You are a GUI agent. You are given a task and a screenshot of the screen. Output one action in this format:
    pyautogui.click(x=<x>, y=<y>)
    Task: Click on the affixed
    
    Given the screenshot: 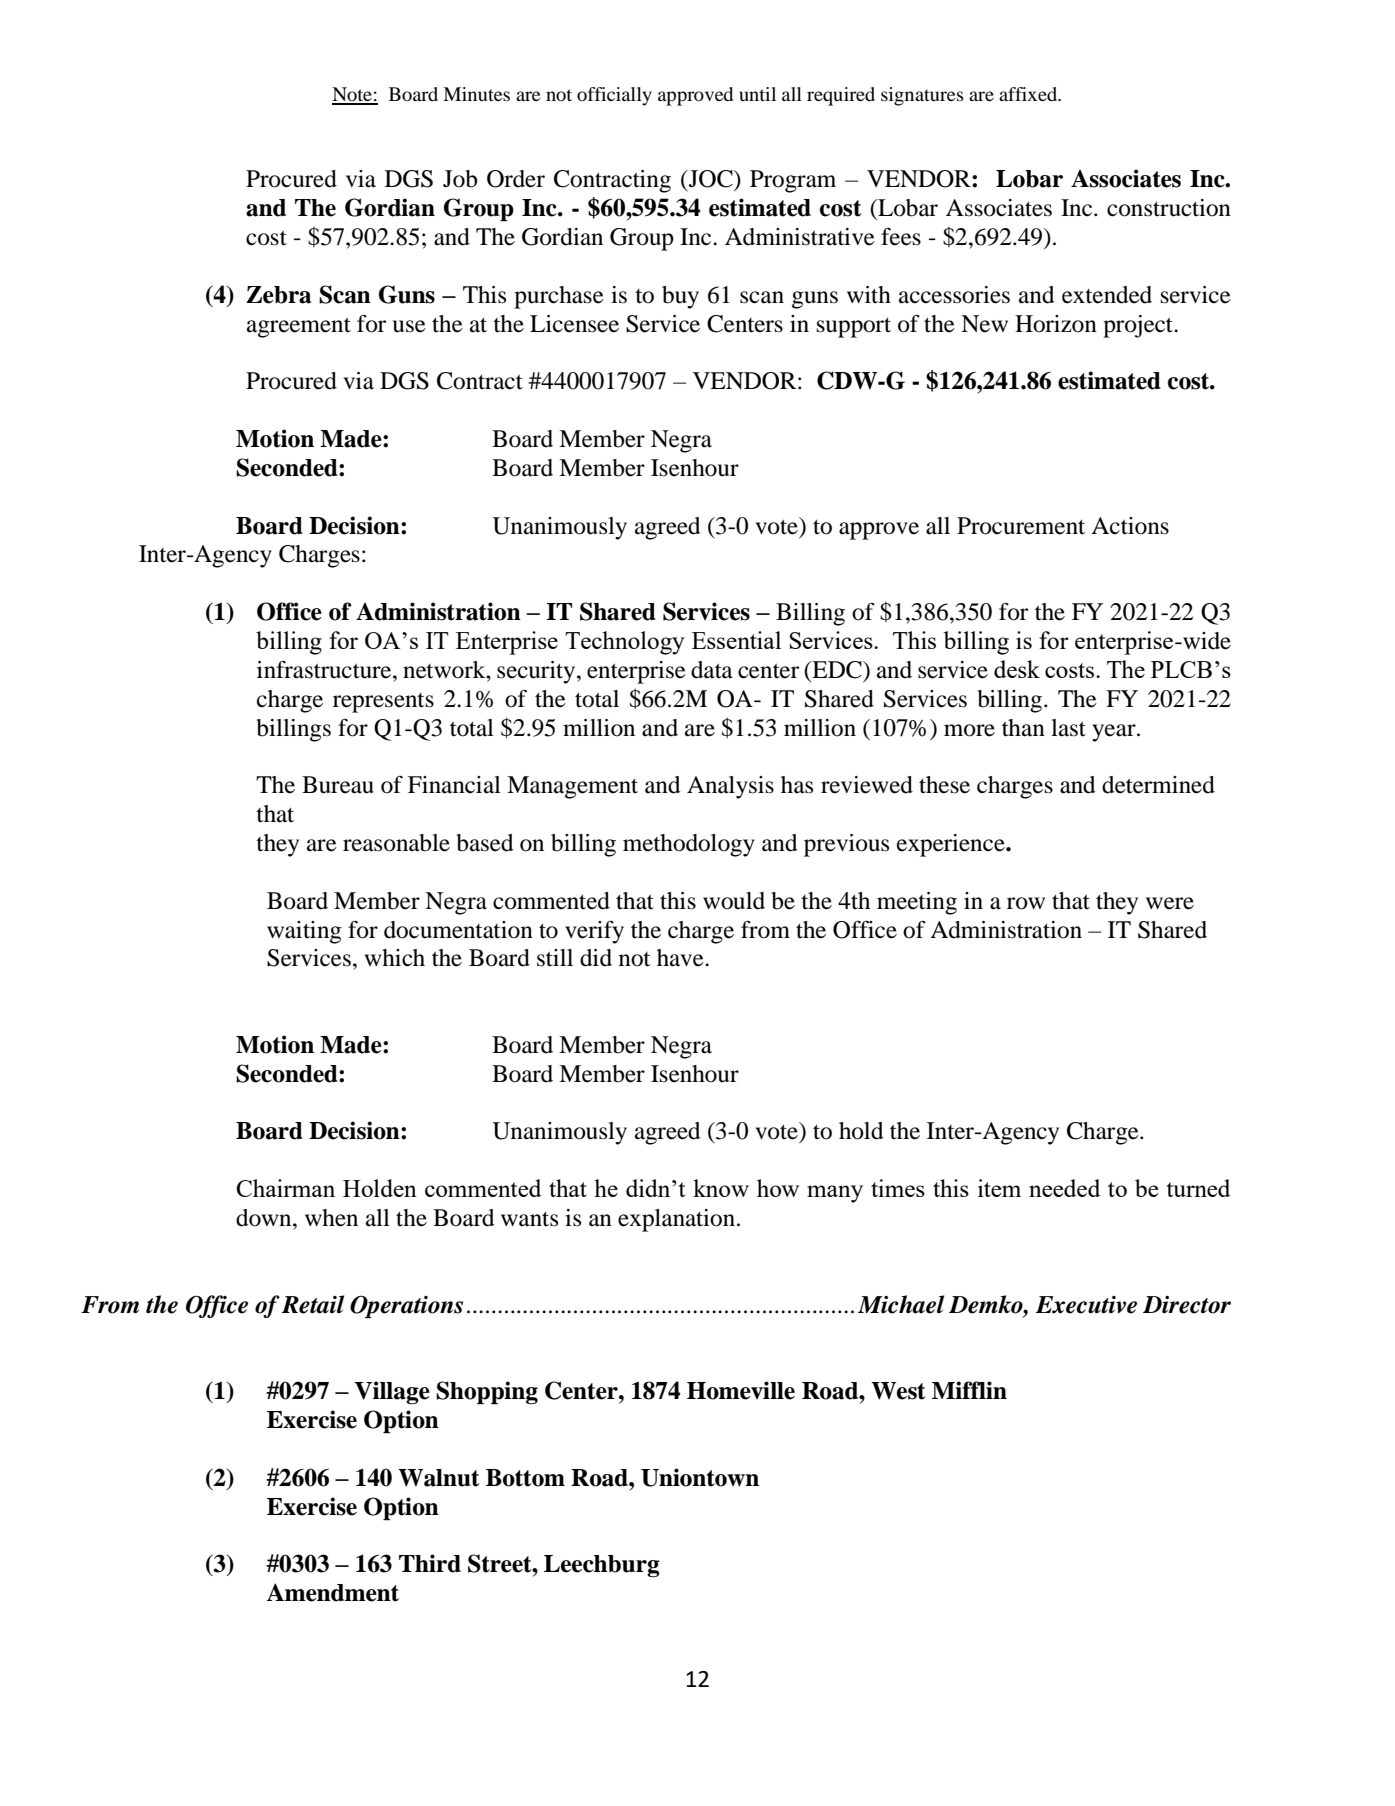 What is the action you would take?
    pyautogui.click(x=1029, y=94)
